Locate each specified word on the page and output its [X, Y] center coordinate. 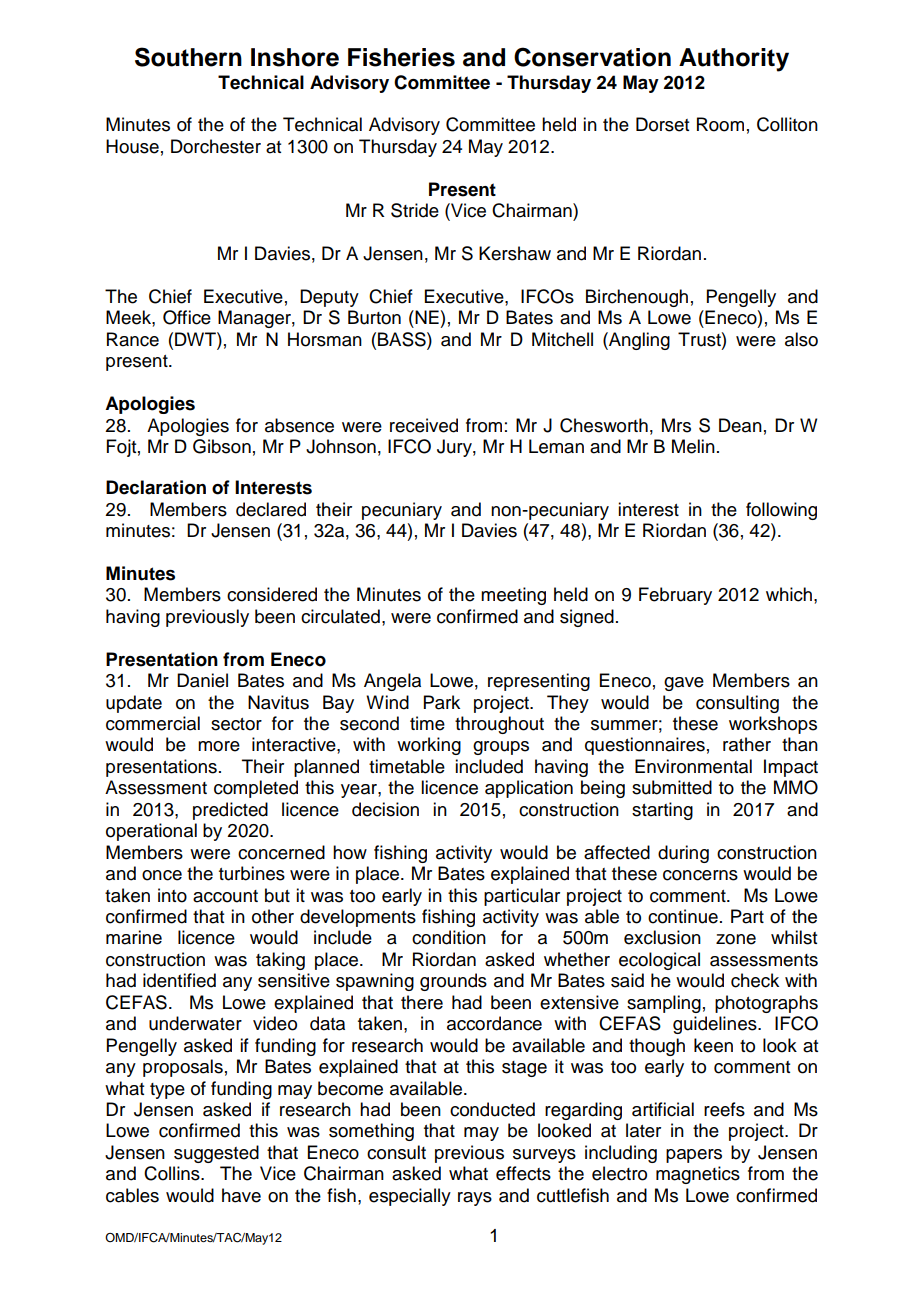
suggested [216, 1154]
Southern [188, 57]
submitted [672, 787]
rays [475, 1199]
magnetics [698, 1175]
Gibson [222, 446]
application [529, 789]
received [424, 425]
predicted [230, 811]
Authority [734, 60]
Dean [740, 425]
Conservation [592, 57]
